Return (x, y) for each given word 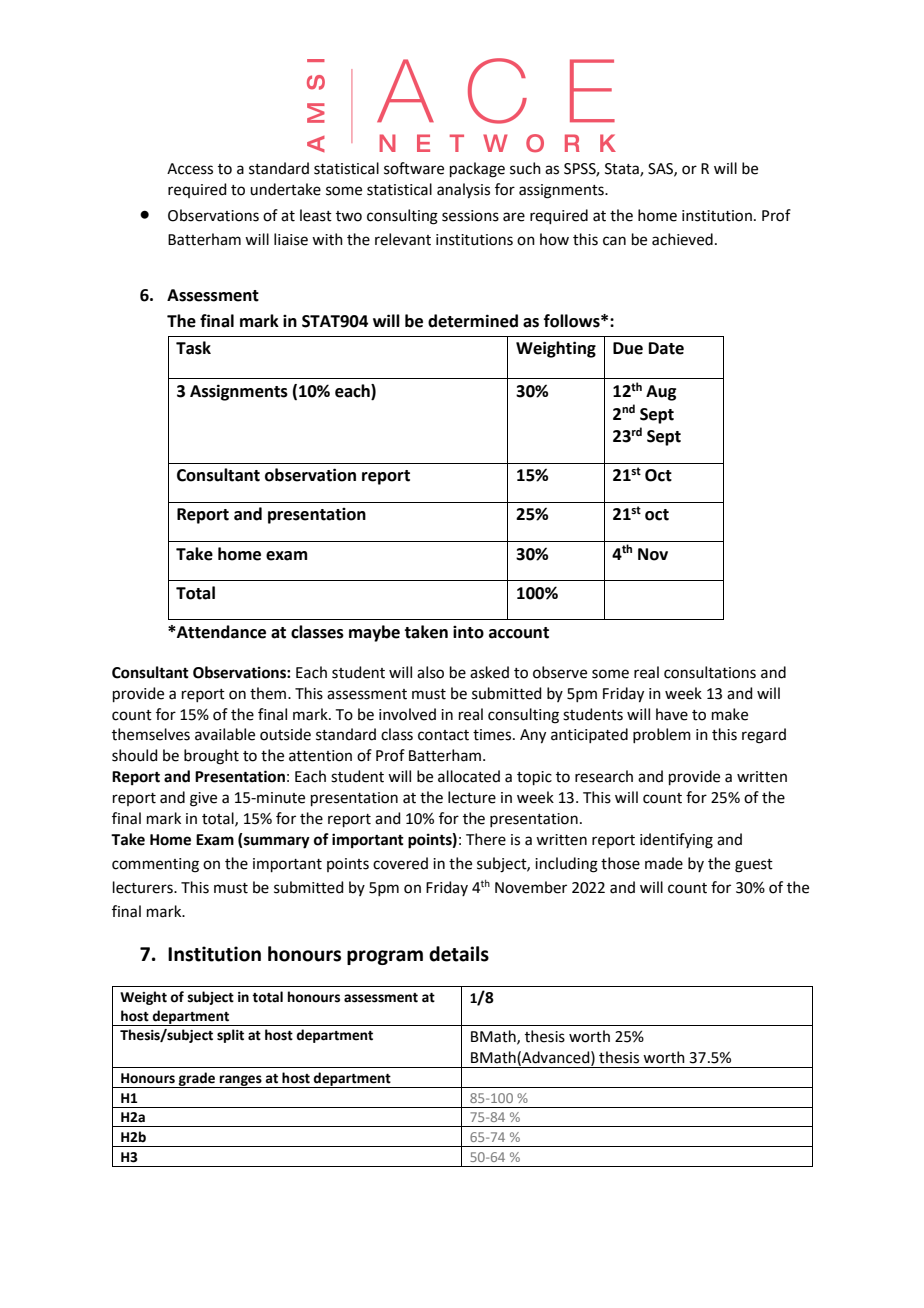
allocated (469, 776)
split (230, 1036)
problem (662, 735)
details (459, 954)
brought (211, 757)
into (468, 632)
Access (190, 169)
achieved (682, 239)
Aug (661, 393)
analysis (463, 191)
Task (193, 348)
